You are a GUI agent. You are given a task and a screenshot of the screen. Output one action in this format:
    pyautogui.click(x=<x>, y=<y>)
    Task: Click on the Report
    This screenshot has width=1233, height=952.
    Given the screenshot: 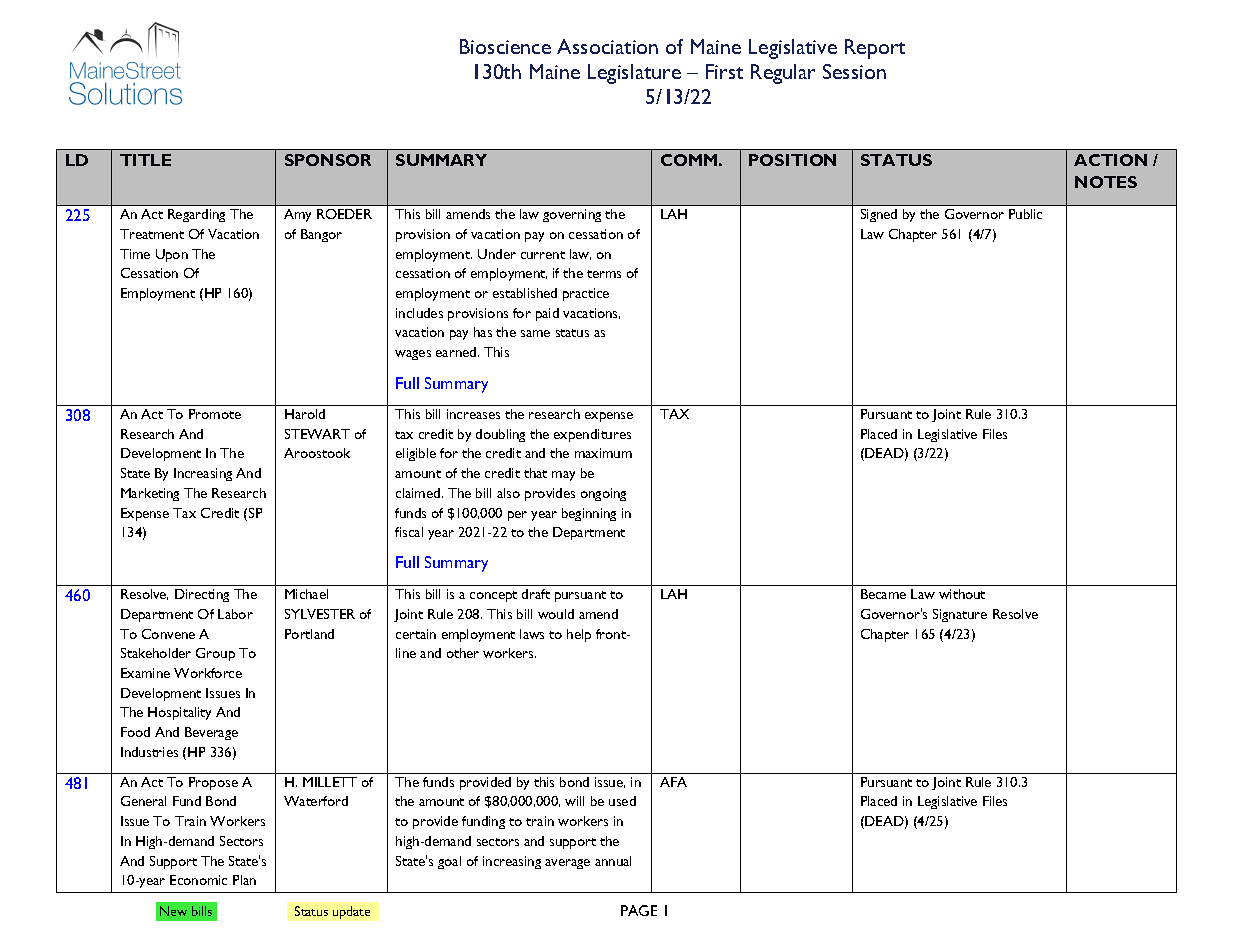 What is the action you would take?
    pyautogui.click(x=875, y=49)
